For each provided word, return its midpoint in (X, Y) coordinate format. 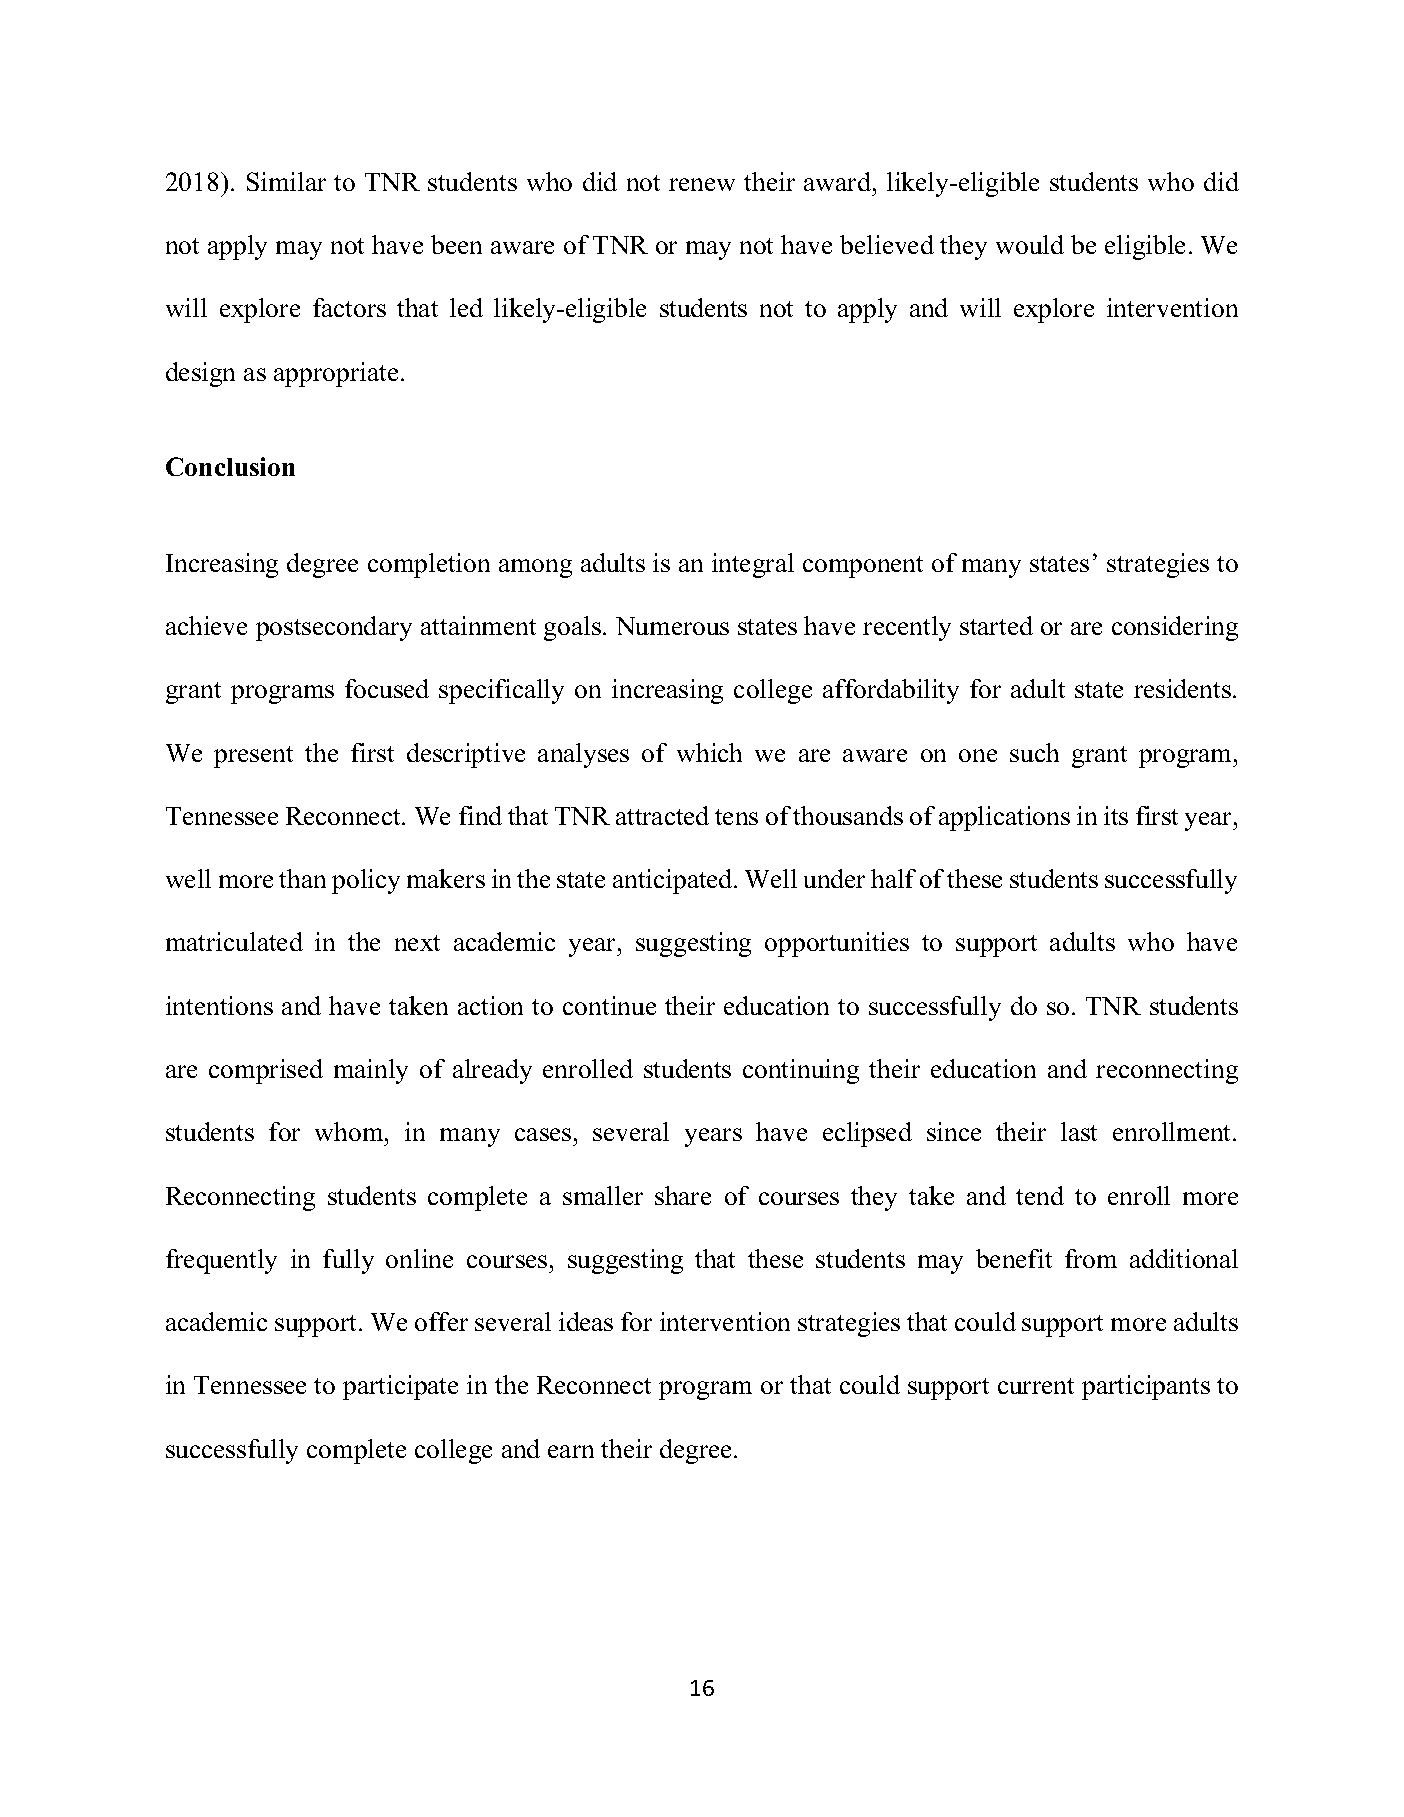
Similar (286, 181)
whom (350, 1131)
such (1034, 752)
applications (1004, 818)
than (302, 878)
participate (400, 1387)
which (709, 752)
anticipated (674, 881)
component (863, 567)
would (1030, 244)
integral (753, 565)
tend (1040, 1195)
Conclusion (230, 466)
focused (387, 688)
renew (702, 184)
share (683, 1195)
